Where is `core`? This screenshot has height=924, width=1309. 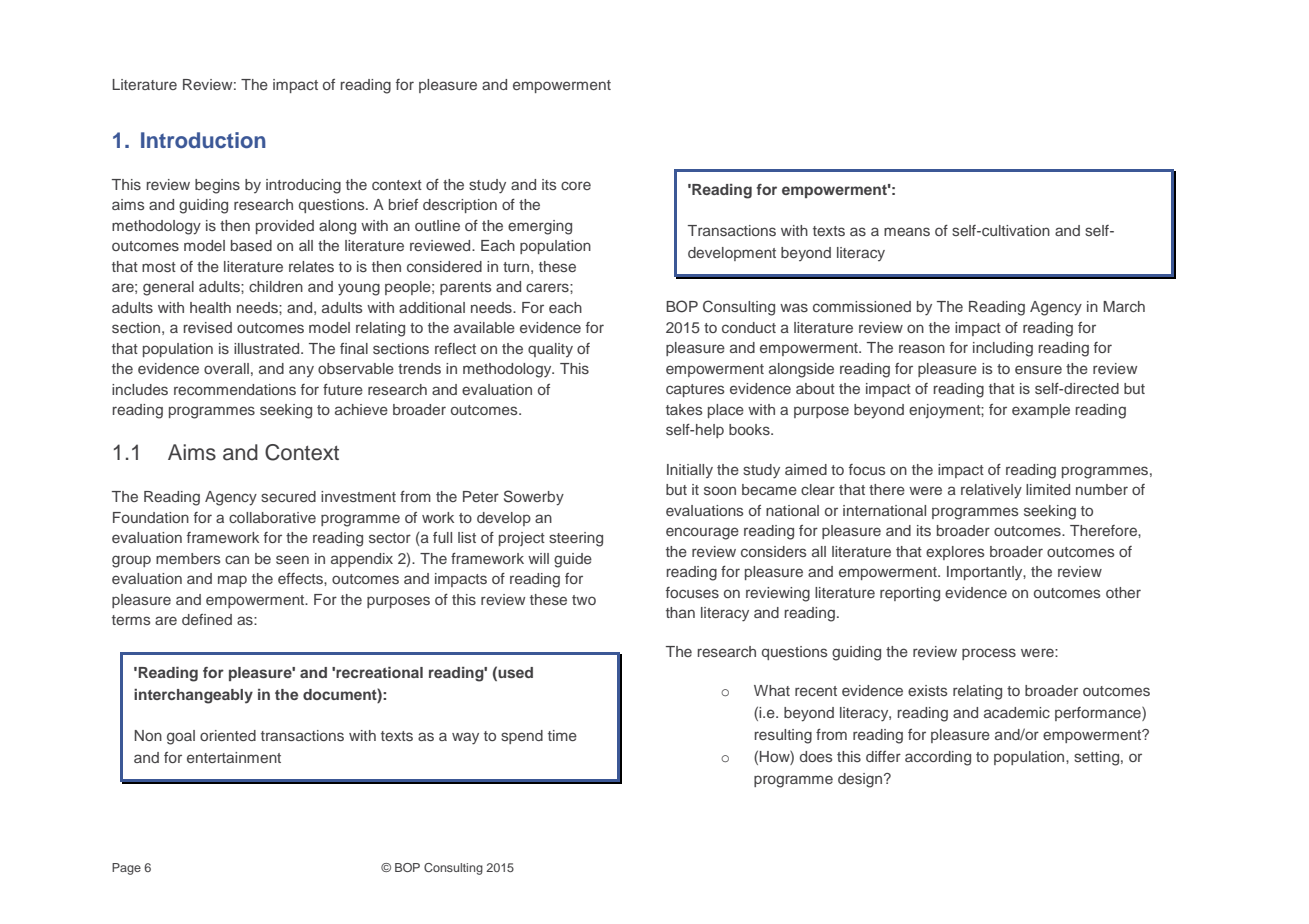
core is located at coordinates (576, 185).
